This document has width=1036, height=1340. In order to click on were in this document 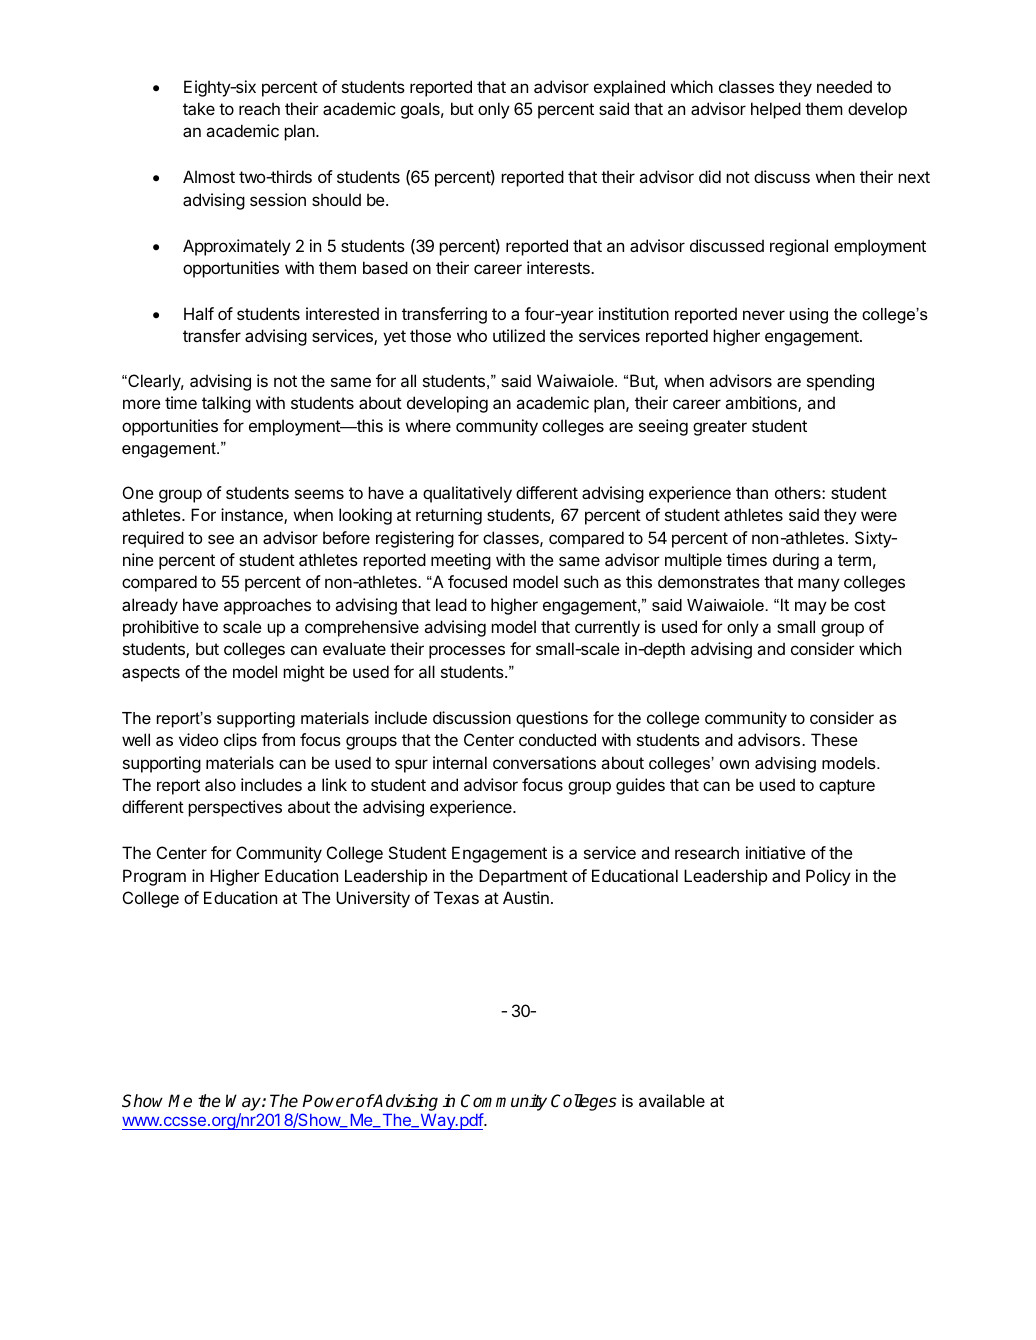, I will do `click(879, 516)`.
